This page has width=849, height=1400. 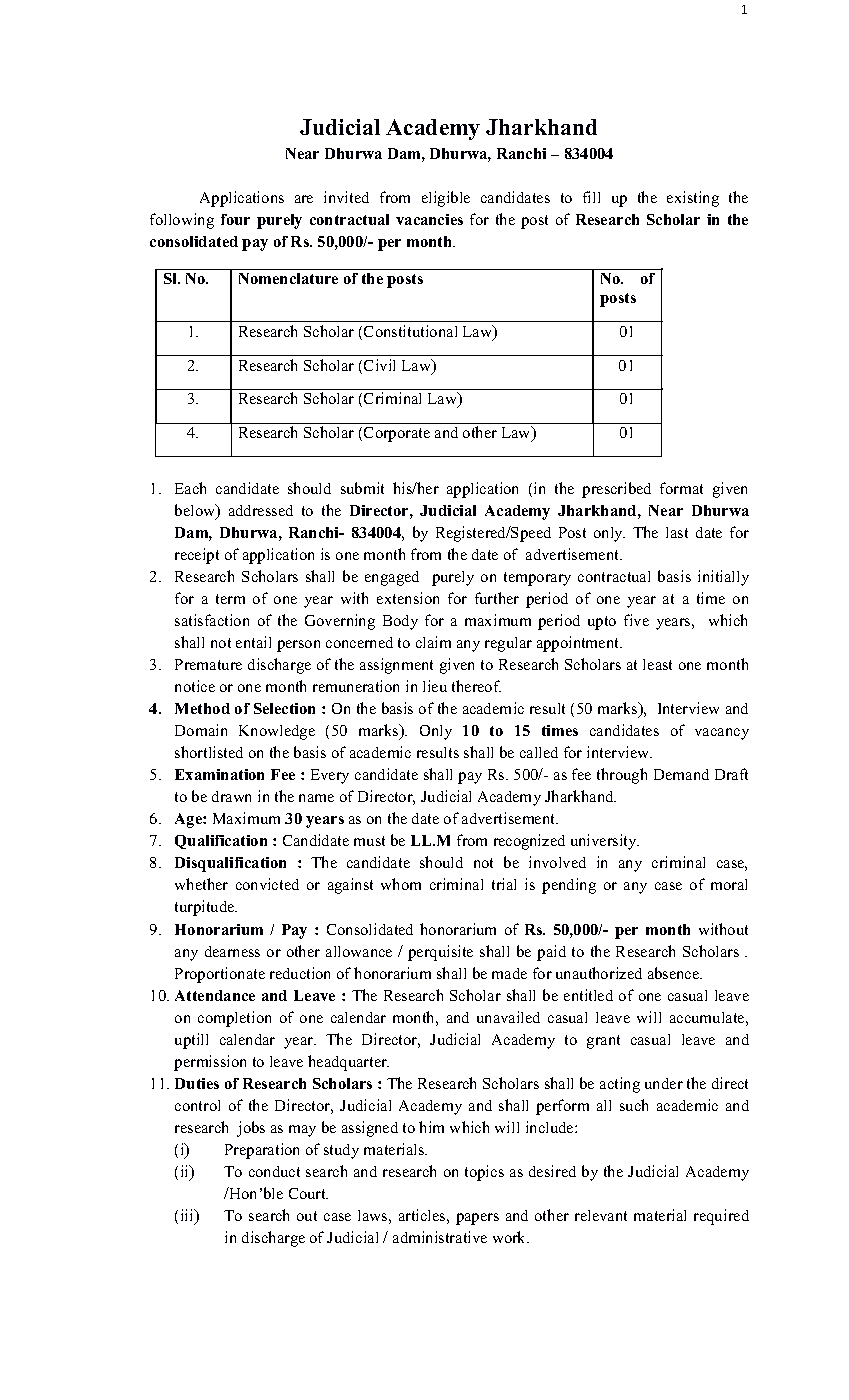 What do you see at coordinates (429, 219) in the page?
I see `vacancies` at bounding box center [429, 219].
